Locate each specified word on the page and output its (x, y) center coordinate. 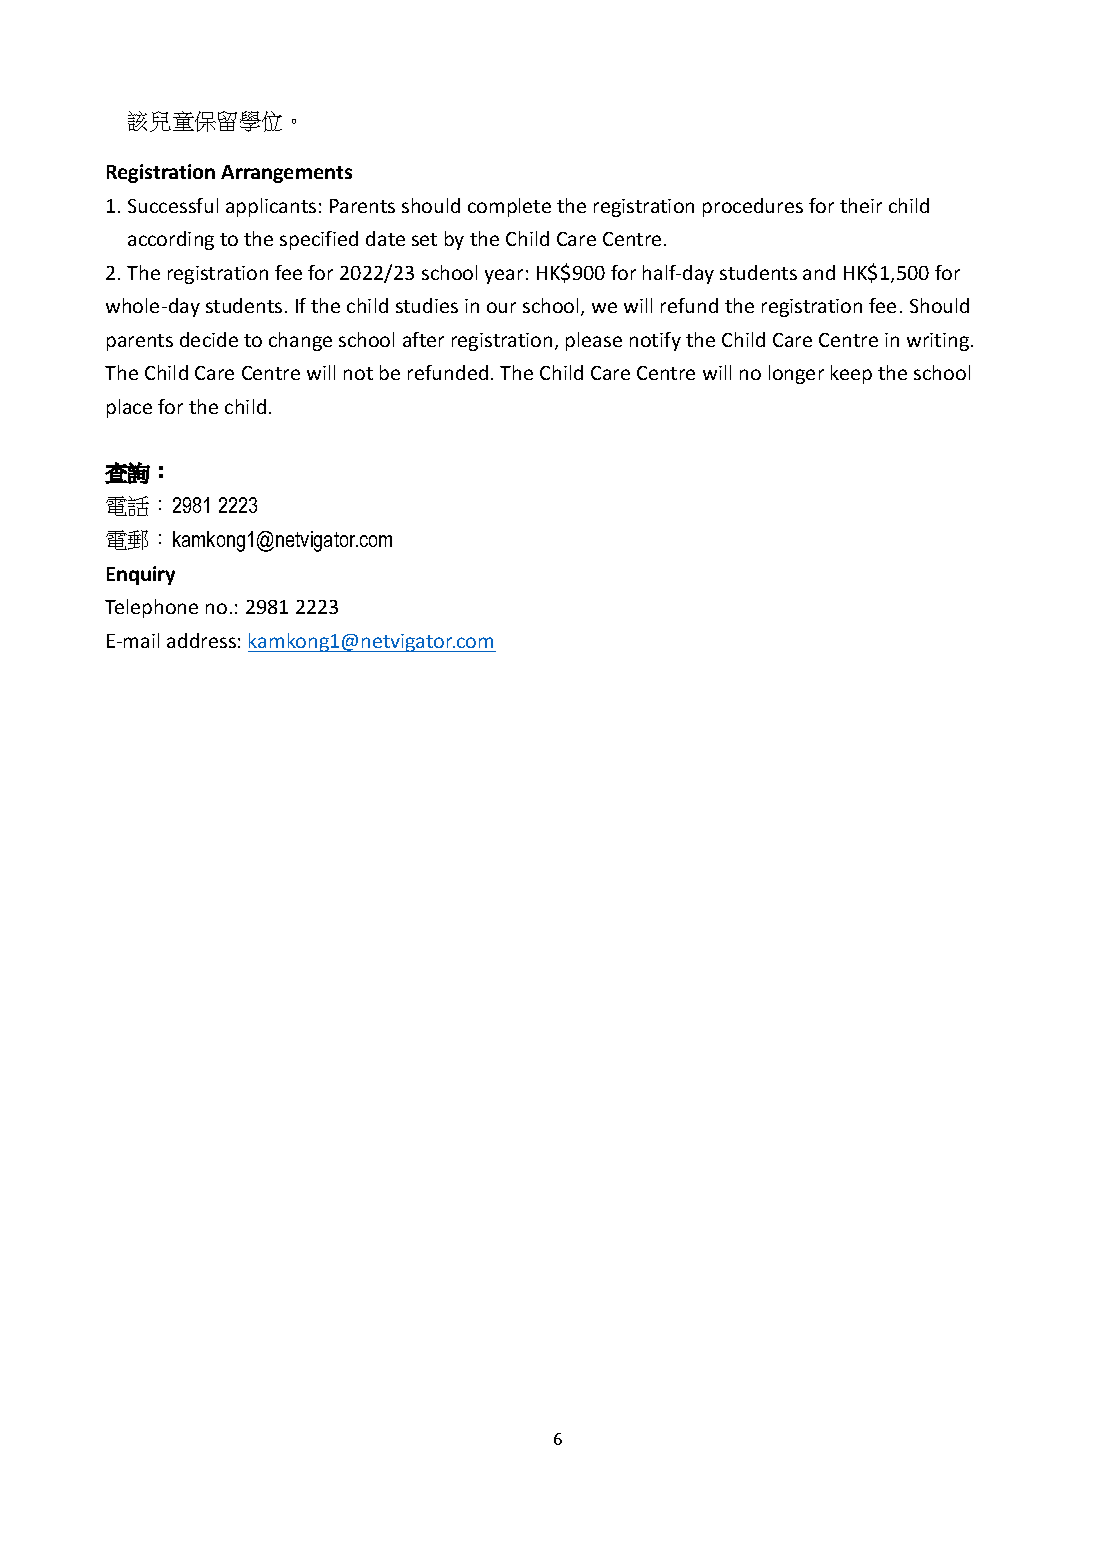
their (861, 205)
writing (939, 342)
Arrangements (286, 174)
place (129, 408)
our (501, 307)
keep (851, 374)
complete (509, 207)
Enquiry (141, 575)
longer (796, 374)
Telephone (151, 608)
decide (209, 339)
